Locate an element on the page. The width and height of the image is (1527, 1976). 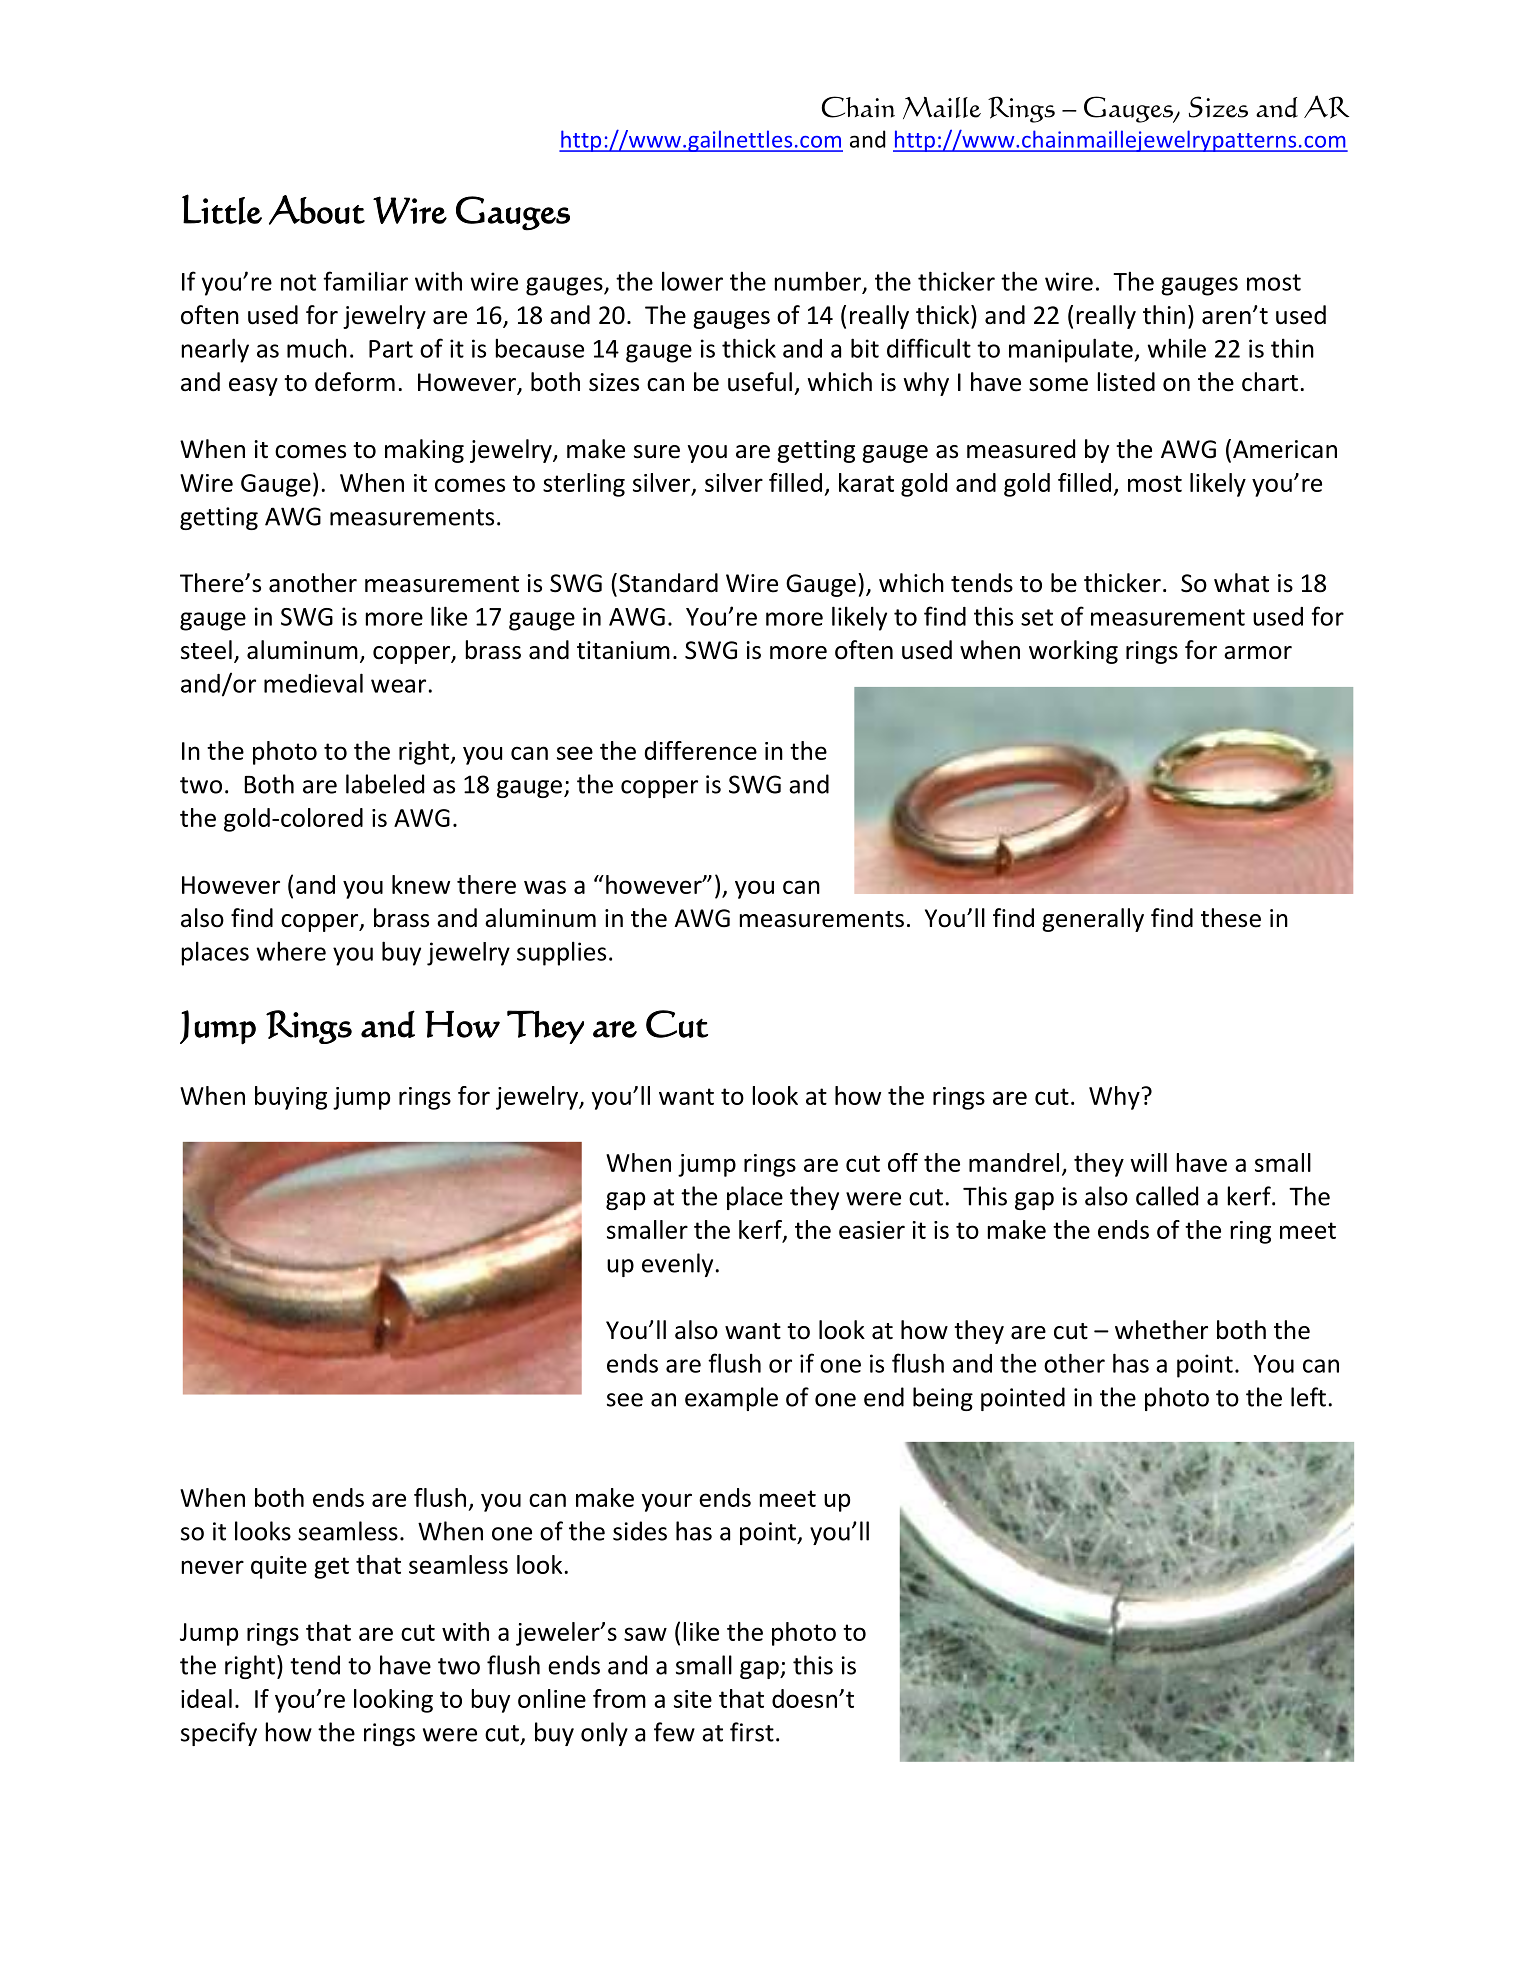
buying is located at coordinates (291, 1098).
